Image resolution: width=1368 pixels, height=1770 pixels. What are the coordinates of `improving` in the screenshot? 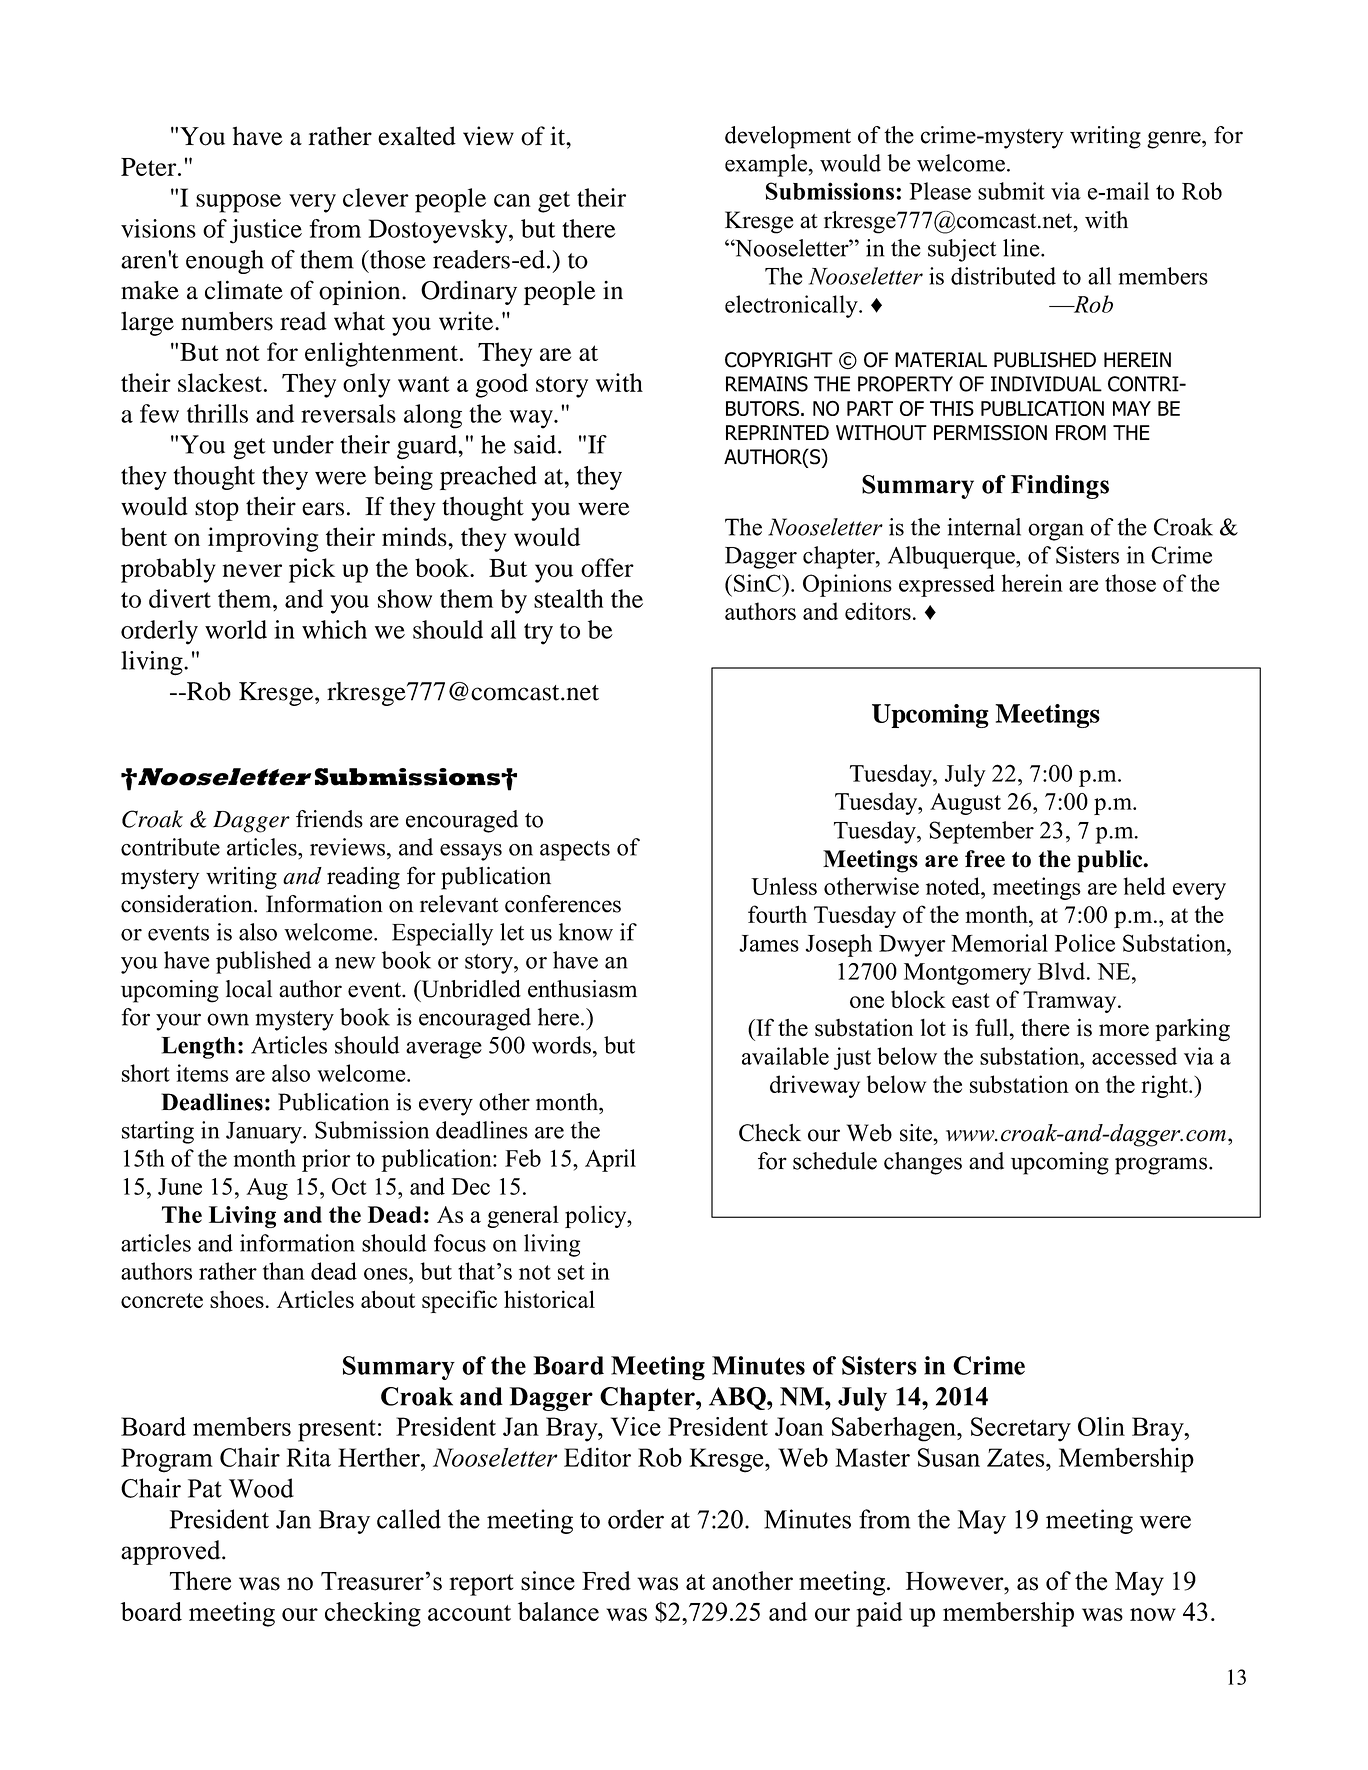 It's located at (263, 539).
